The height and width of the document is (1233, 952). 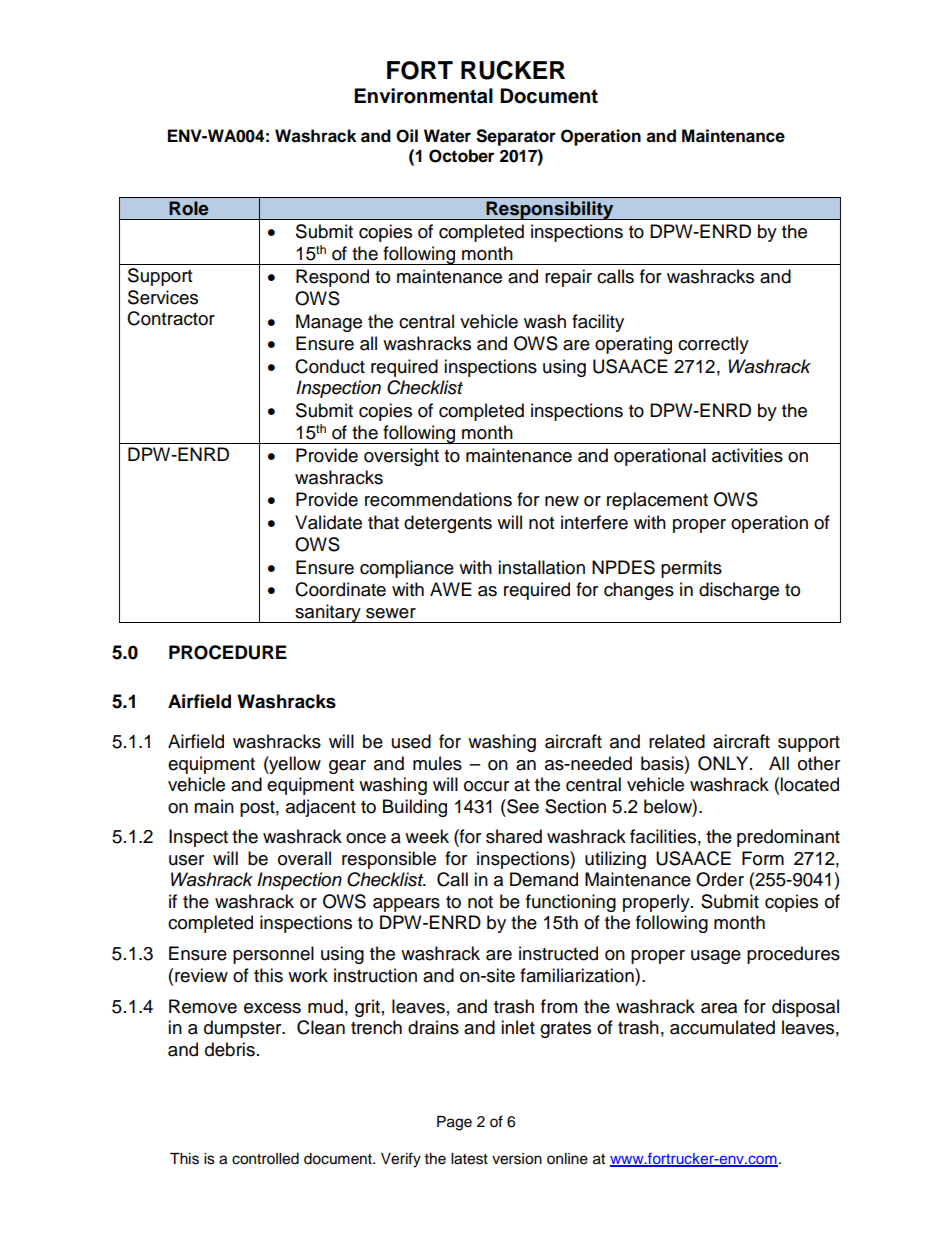 What do you see at coordinates (550, 210) in the document?
I see `Responsibility` at bounding box center [550, 210].
